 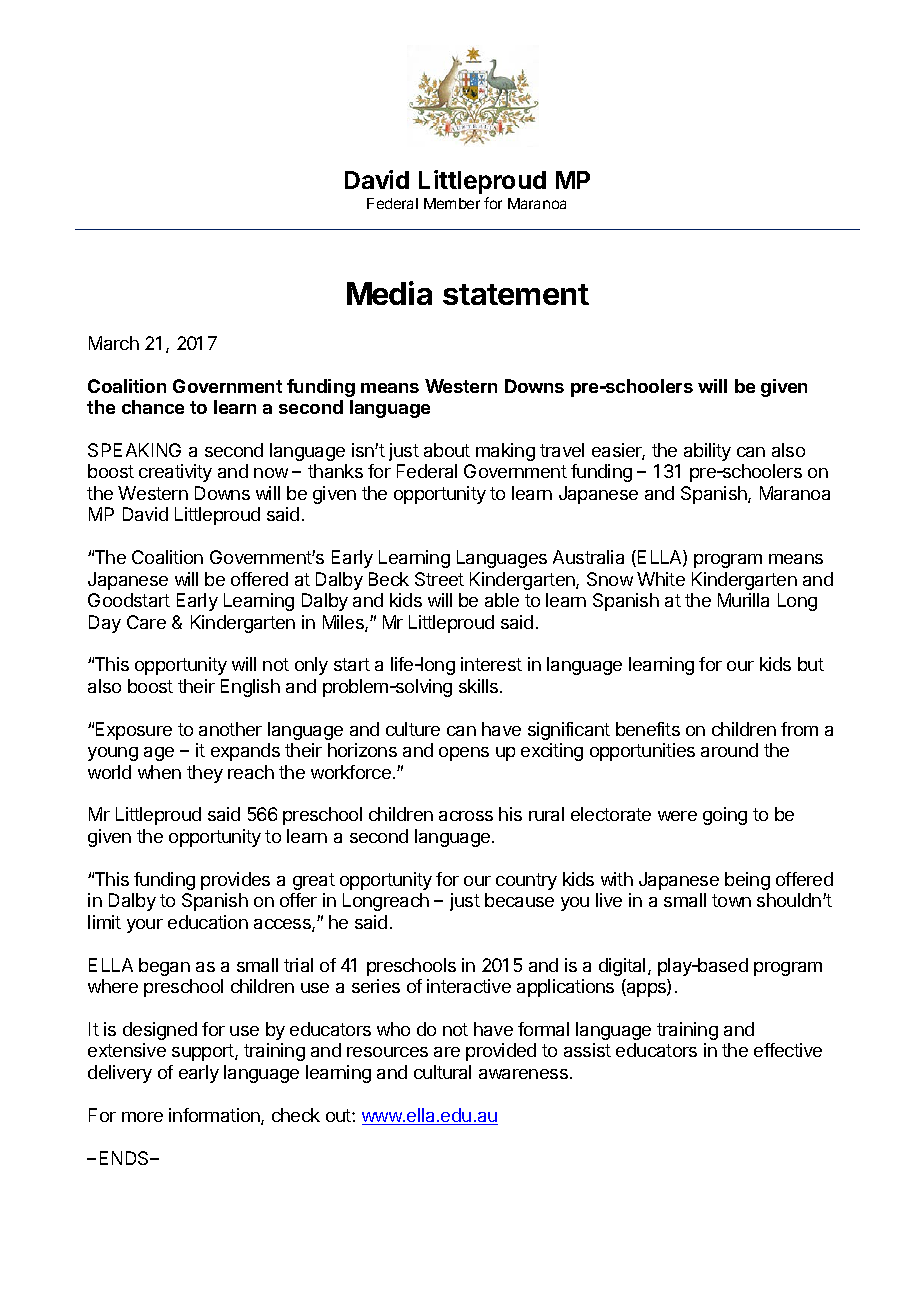 What do you see at coordinates (447, 450) in the page?
I see `about` at bounding box center [447, 450].
